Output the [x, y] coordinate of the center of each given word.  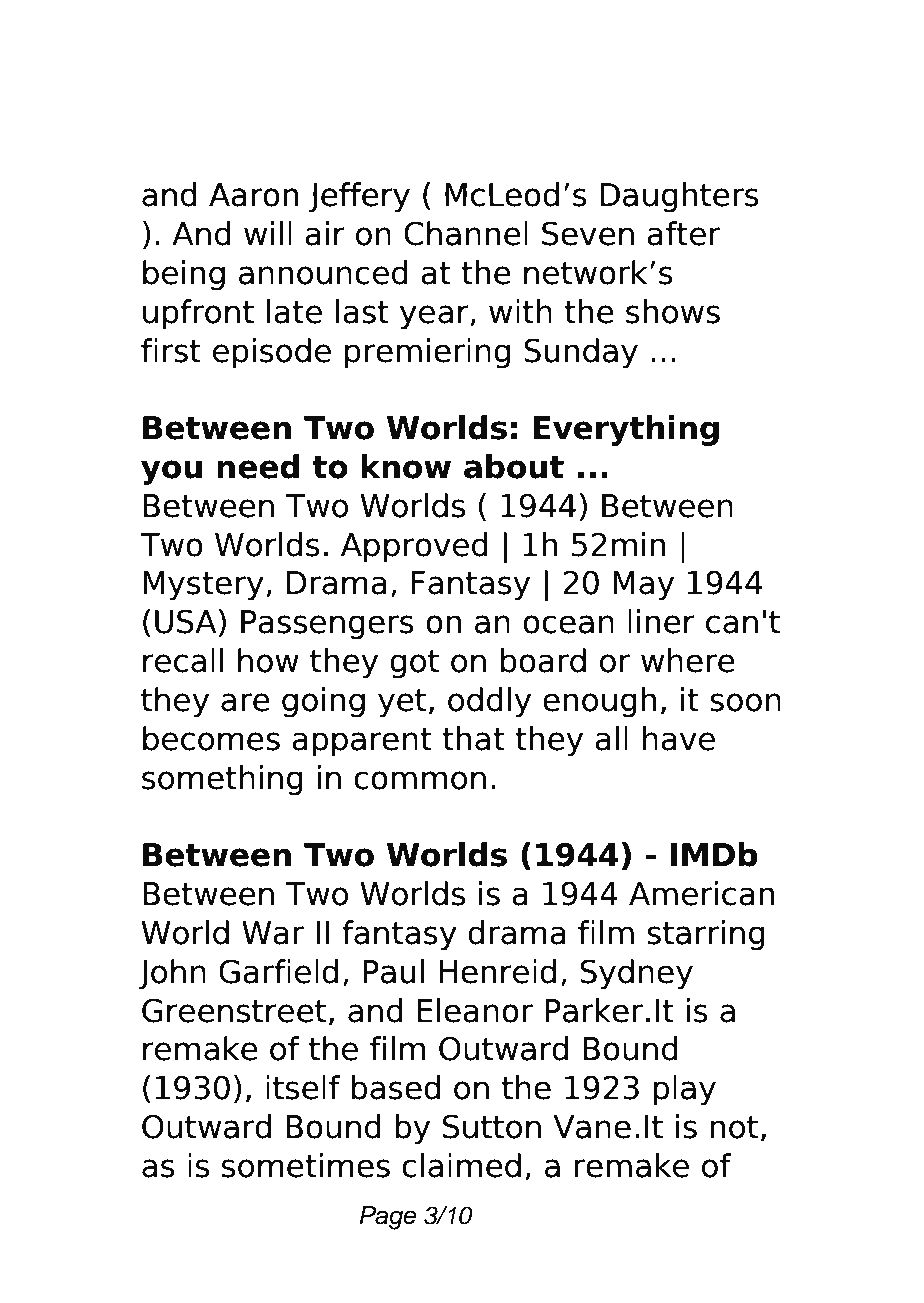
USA [186, 621]
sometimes [306, 1165]
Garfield [278, 971]
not [734, 1127]
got [415, 664]
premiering [427, 353]
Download [235, 71]
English [662, 131]
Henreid [497, 971]
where [688, 660]
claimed [461, 1165]
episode [272, 353]
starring [706, 935]
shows [673, 311]
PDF [483, 71]
